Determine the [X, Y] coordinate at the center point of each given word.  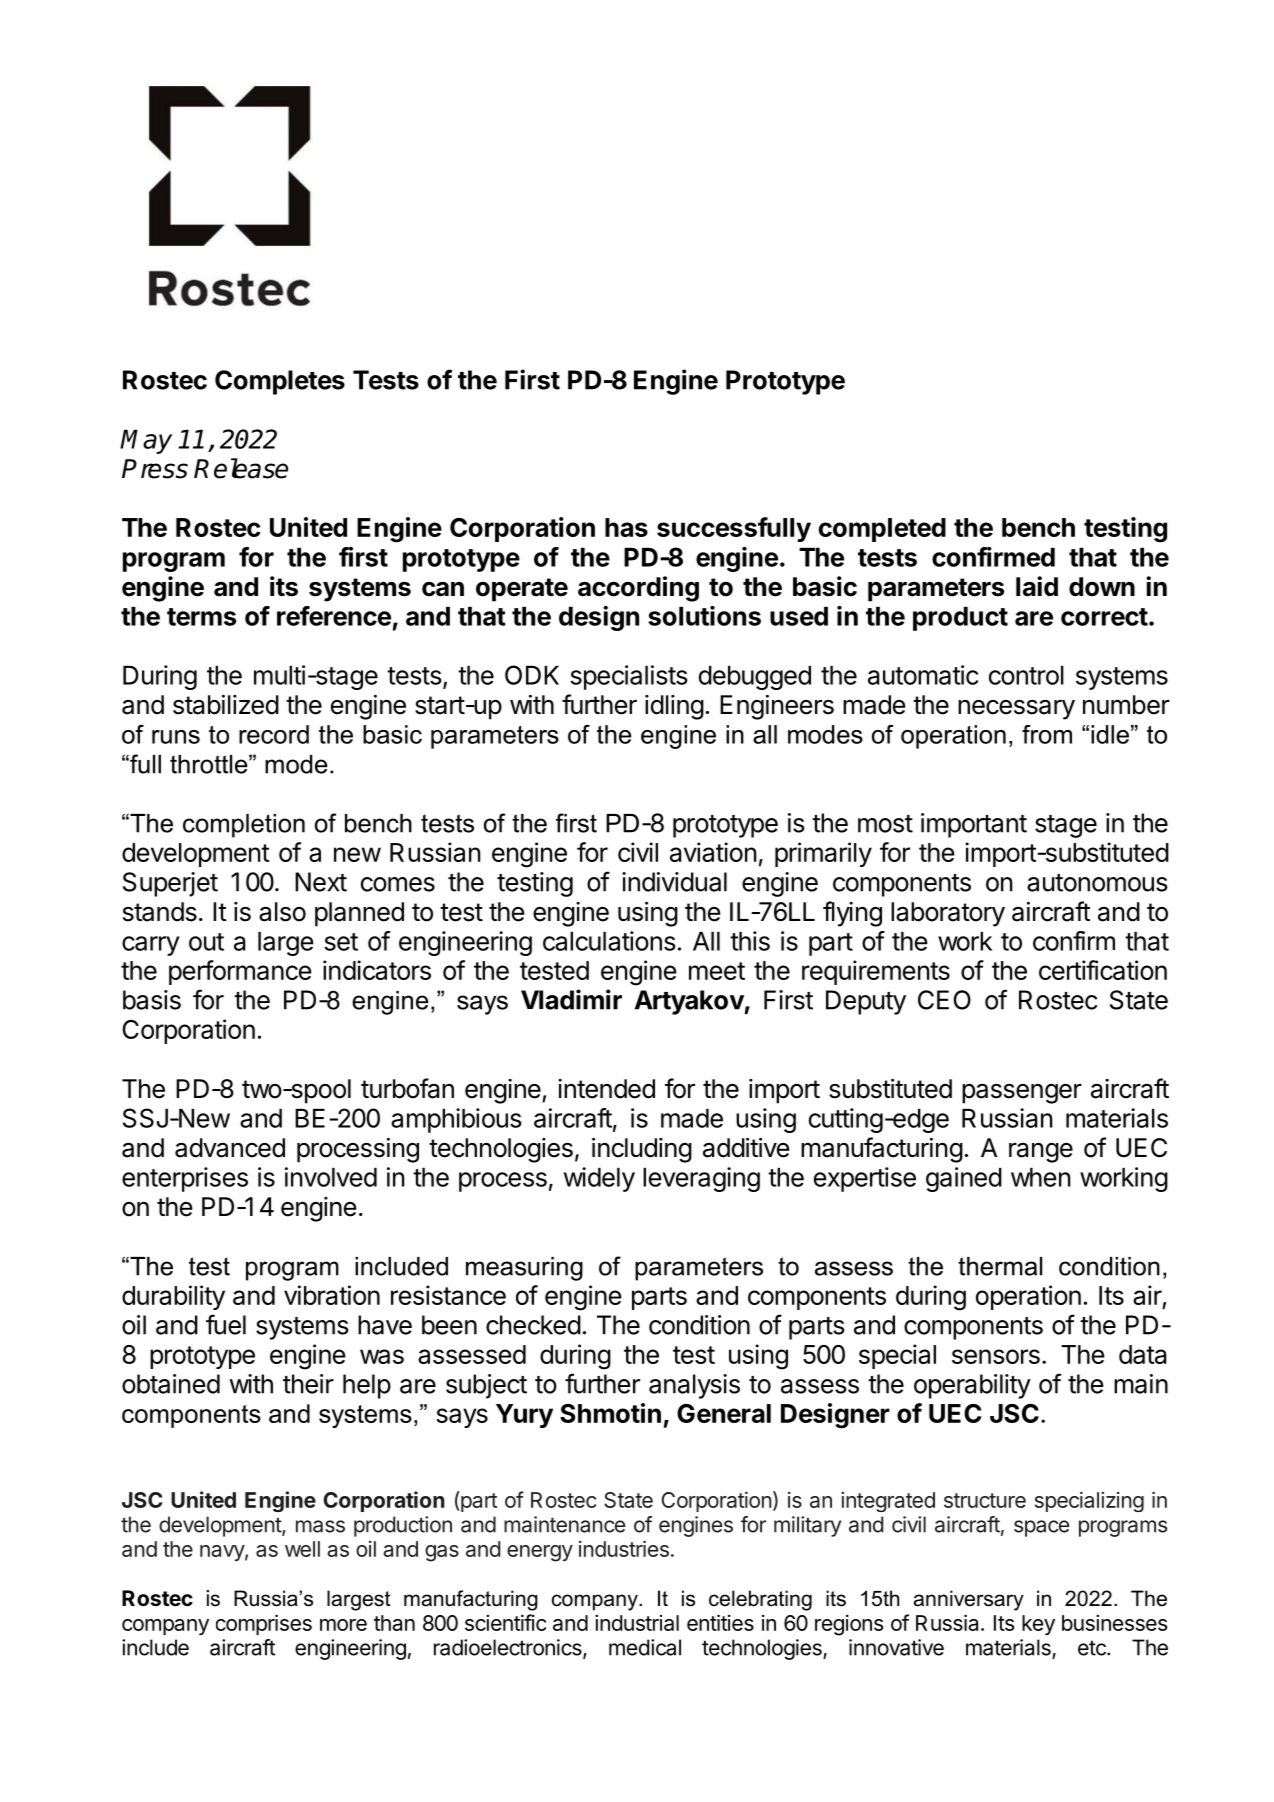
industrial [637, 1622]
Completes [280, 382]
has [626, 527]
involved [331, 1177]
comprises [264, 1624]
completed [882, 530]
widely [599, 1179]
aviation [713, 852]
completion [244, 826]
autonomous [1097, 883]
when [1040, 1177]
